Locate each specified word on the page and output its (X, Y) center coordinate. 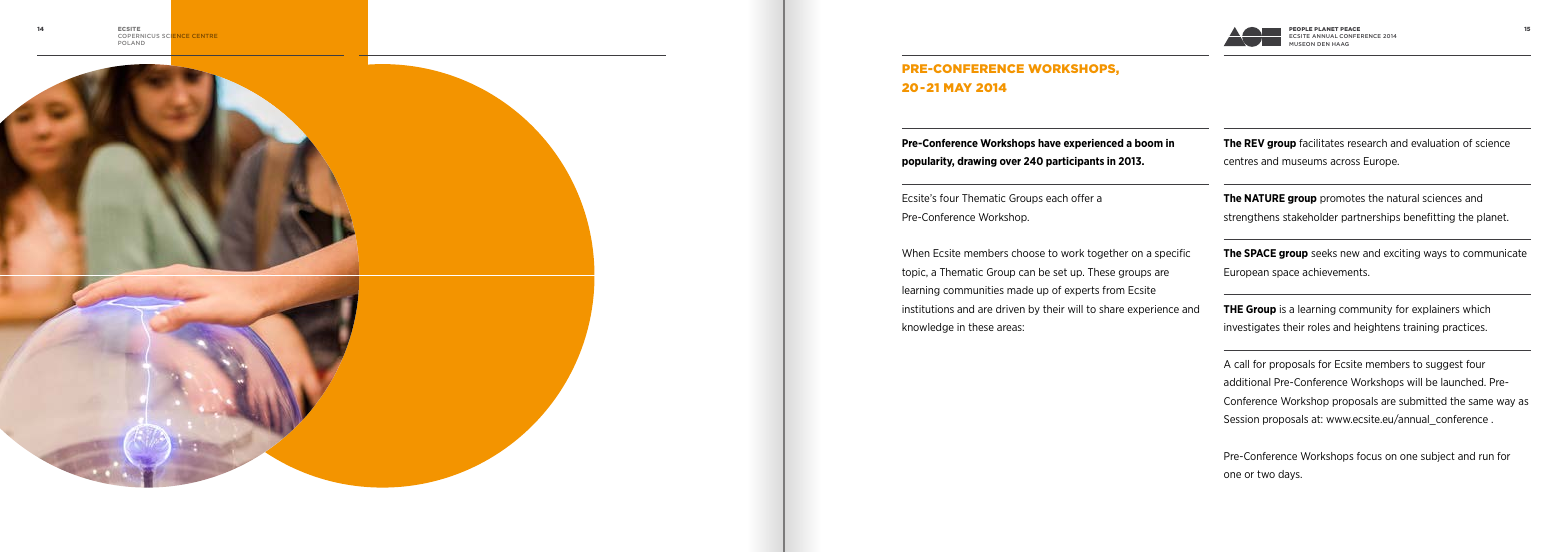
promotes (1342, 199)
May (958, 87)
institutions (928, 309)
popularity (928, 162)
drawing (977, 162)
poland (131, 43)
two (1266, 474)
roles (1319, 327)
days (1290, 475)
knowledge (928, 328)
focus (1369, 456)
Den (1323, 44)
